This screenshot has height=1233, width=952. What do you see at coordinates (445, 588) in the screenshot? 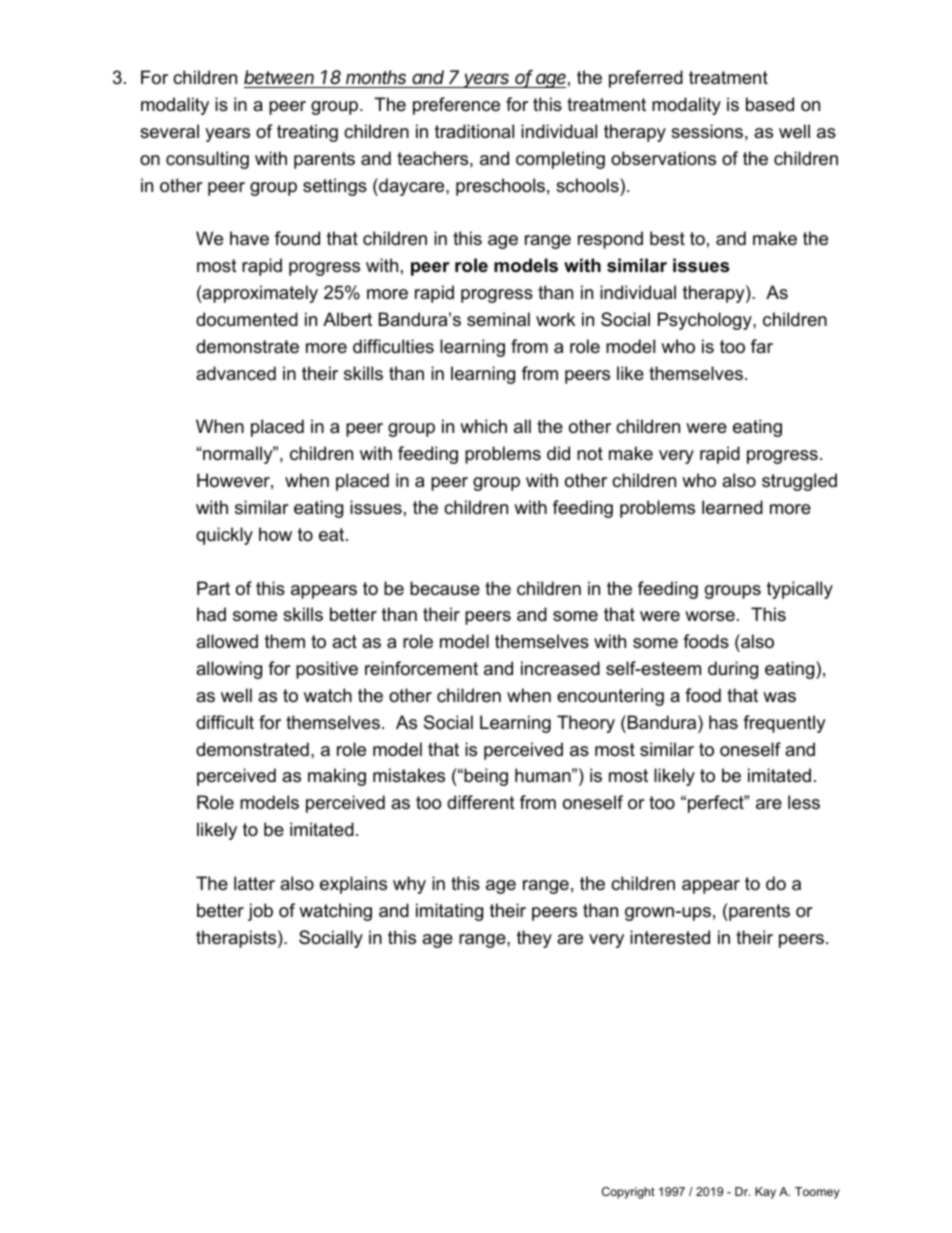
I see `because` at bounding box center [445, 588].
